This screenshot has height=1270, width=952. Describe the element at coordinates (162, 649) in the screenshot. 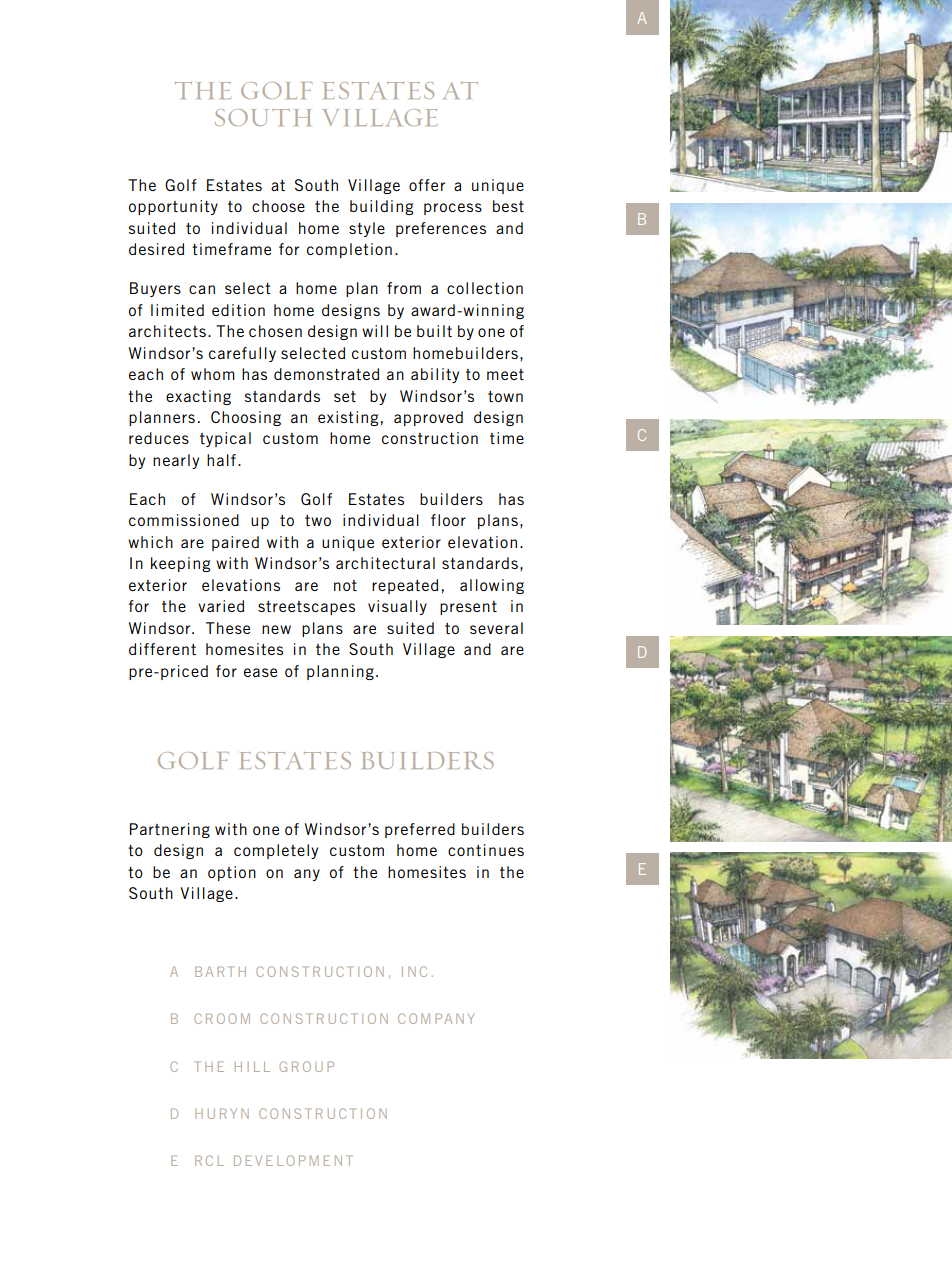

I see `different` at that location.
